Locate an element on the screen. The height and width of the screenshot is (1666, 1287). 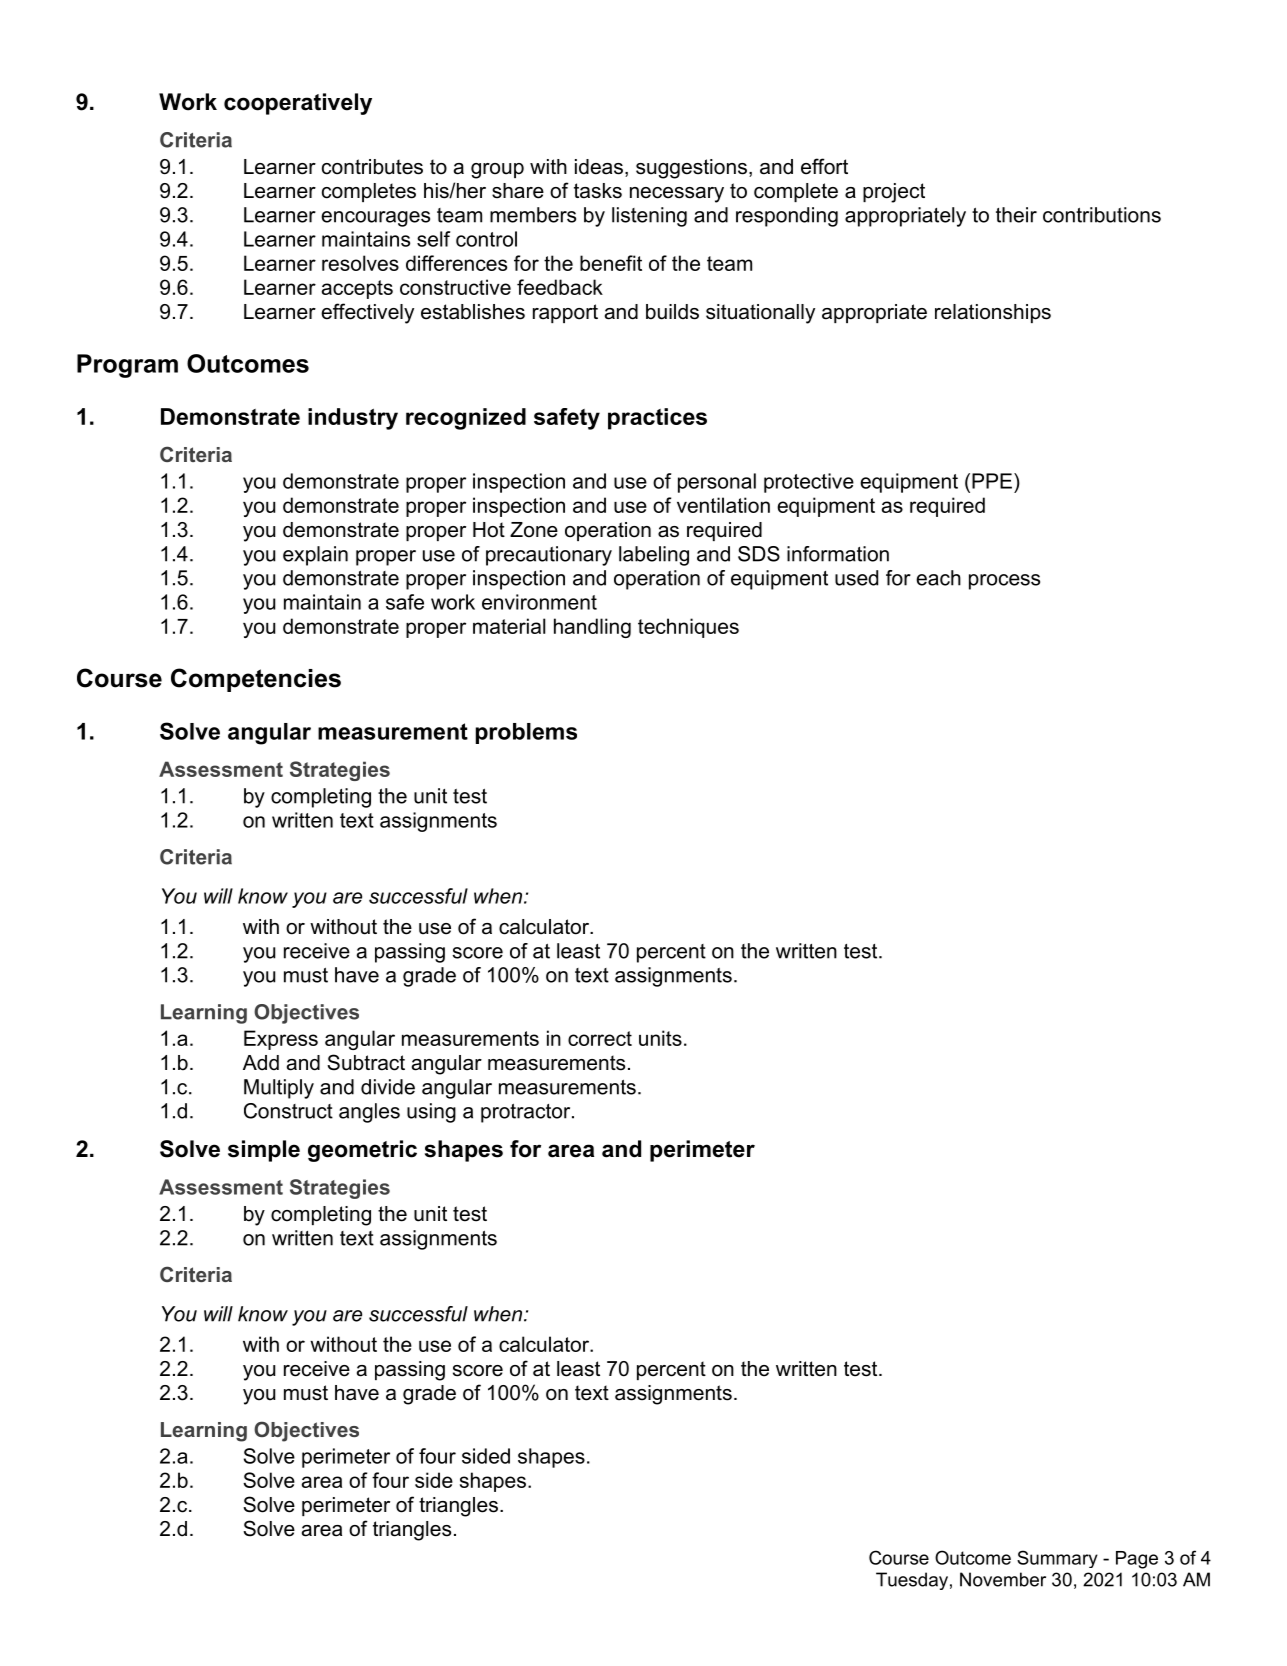
Competencies is located at coordinates (256, 680).
